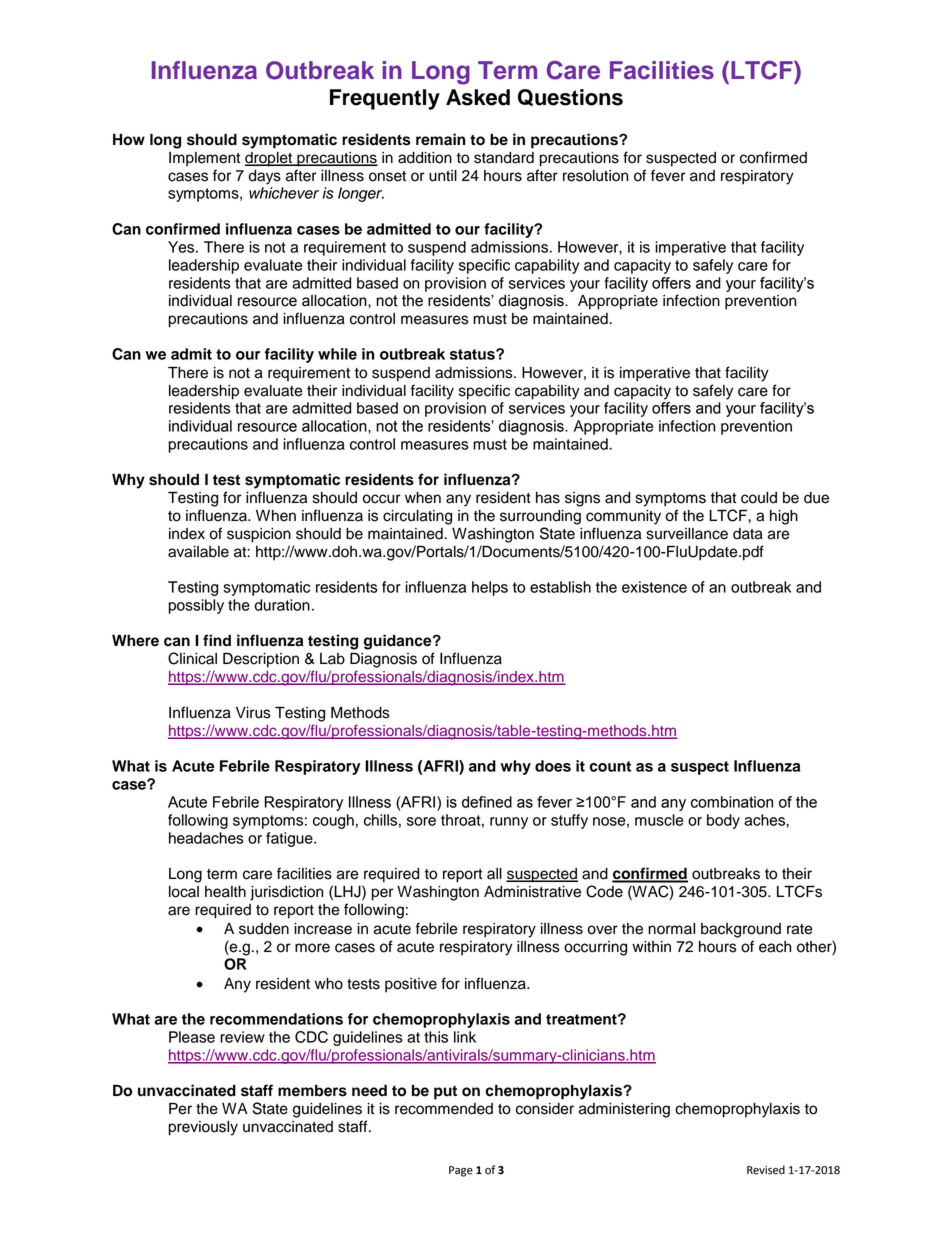  What do you see at coordinates (204, 159) in the screenshot?
I see `Implement` at bounding box center [204, 159].
